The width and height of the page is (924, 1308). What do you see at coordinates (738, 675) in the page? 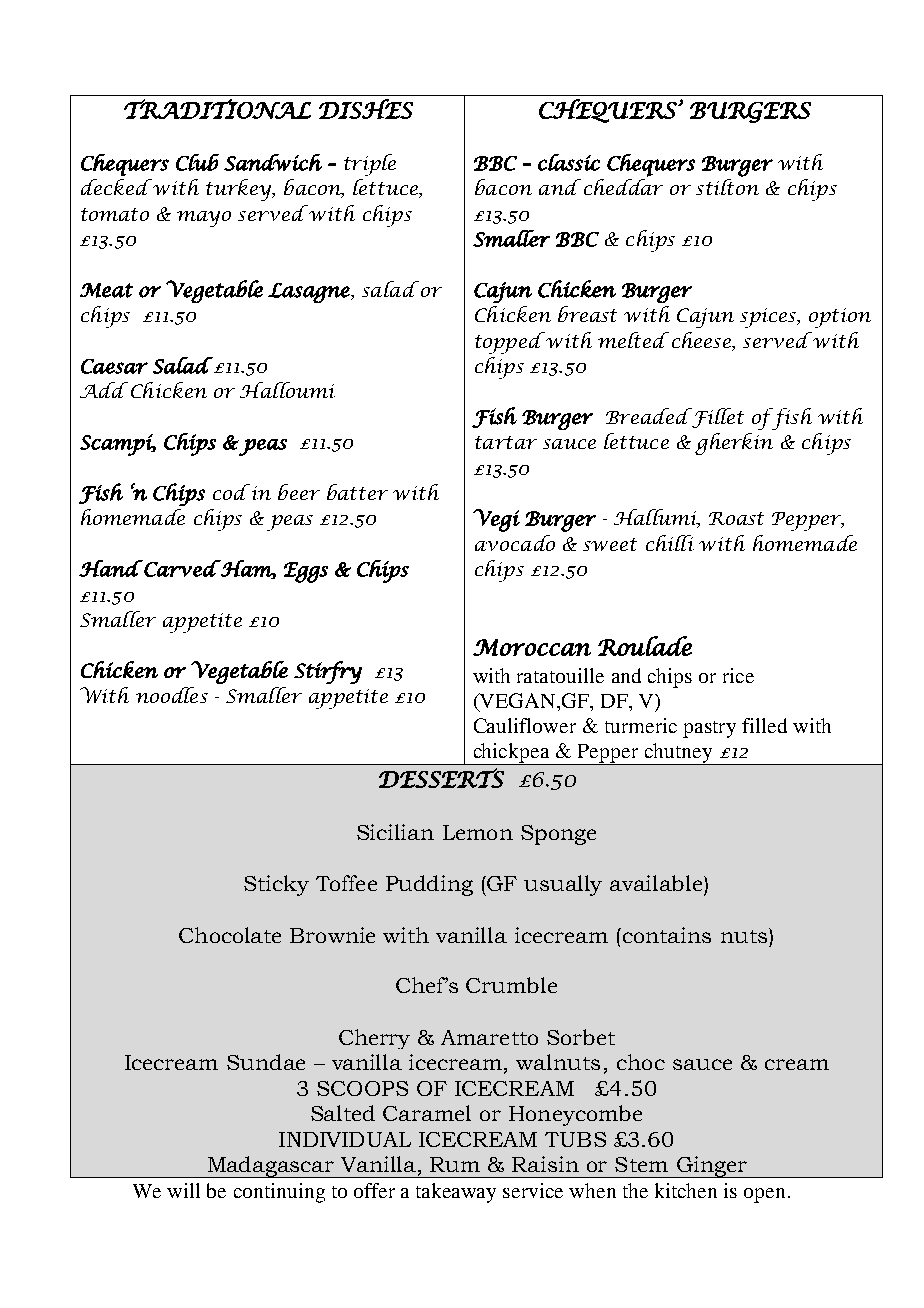
I see `rice` at bounding box center [738, 675].
